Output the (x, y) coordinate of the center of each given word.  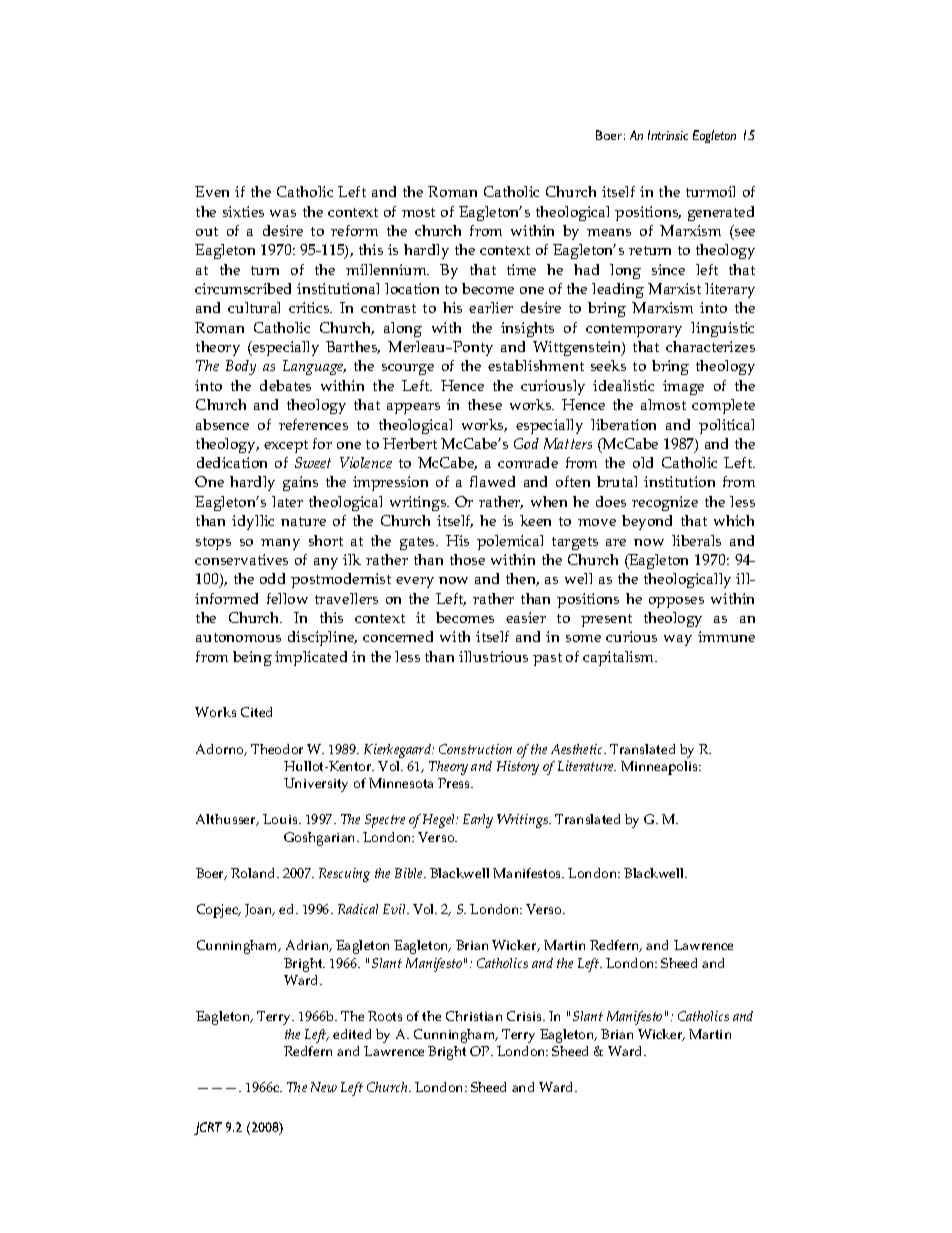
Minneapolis (660, 768)
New (324, 1087)
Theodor (277, 749)
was (283, 213)
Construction (475, 749)
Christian (474, 1016)
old (643, 462)
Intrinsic (668, 135)
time (521, 269)
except (286, 446)
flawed (492, 481)
